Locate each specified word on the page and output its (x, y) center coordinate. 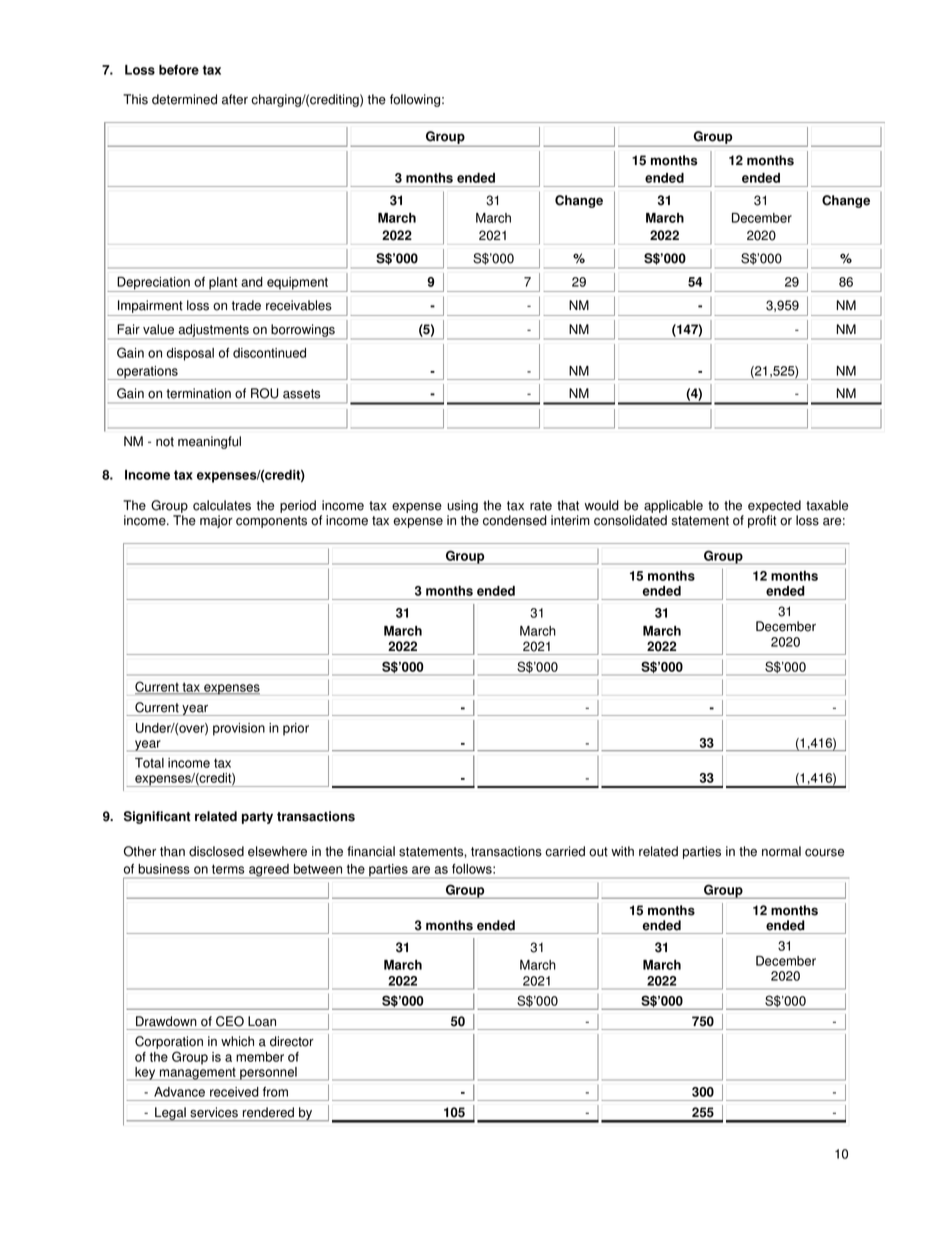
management (197, 1074)
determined (184, 99)
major (216, 521)
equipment (297, 284)
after (235, 99)
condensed (515, 520)
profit (762, 521)
